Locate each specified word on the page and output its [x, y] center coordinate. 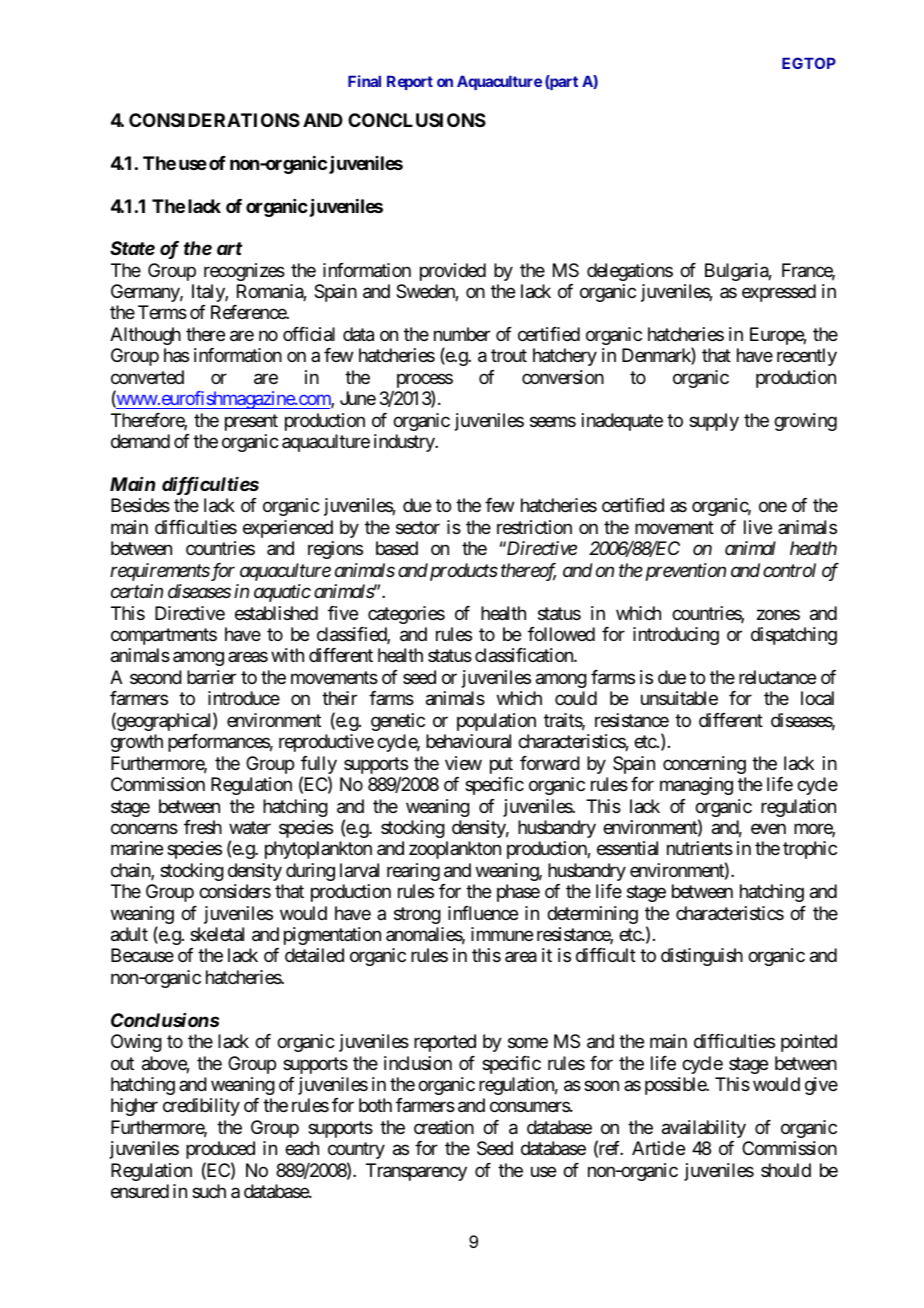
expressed [779, 293]
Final [364, 81]
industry [405, 443]
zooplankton [455, 850]
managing [696, 786]
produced [220, 1150]
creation [444, 1127]
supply [714, 422]
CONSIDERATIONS [214, 120]
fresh [203, 827]
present [251, 422]
